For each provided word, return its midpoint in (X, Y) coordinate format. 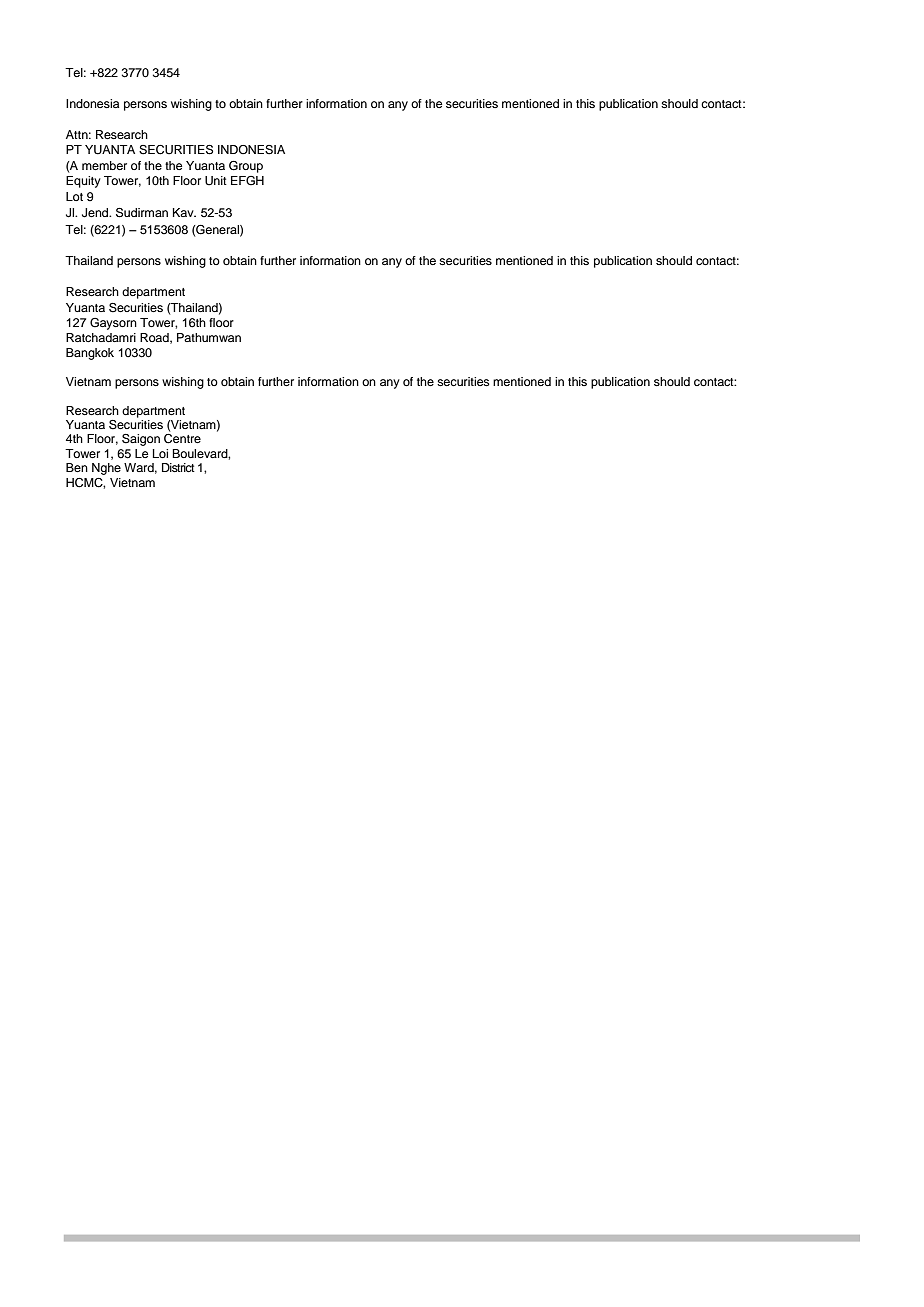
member (104, 165)
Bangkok (90, 354)
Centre (182, 437)
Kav (184, 212)
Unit (216, 181)
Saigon (141, 440)
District (178, 467)
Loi (160, 453)
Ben (77, 467)
